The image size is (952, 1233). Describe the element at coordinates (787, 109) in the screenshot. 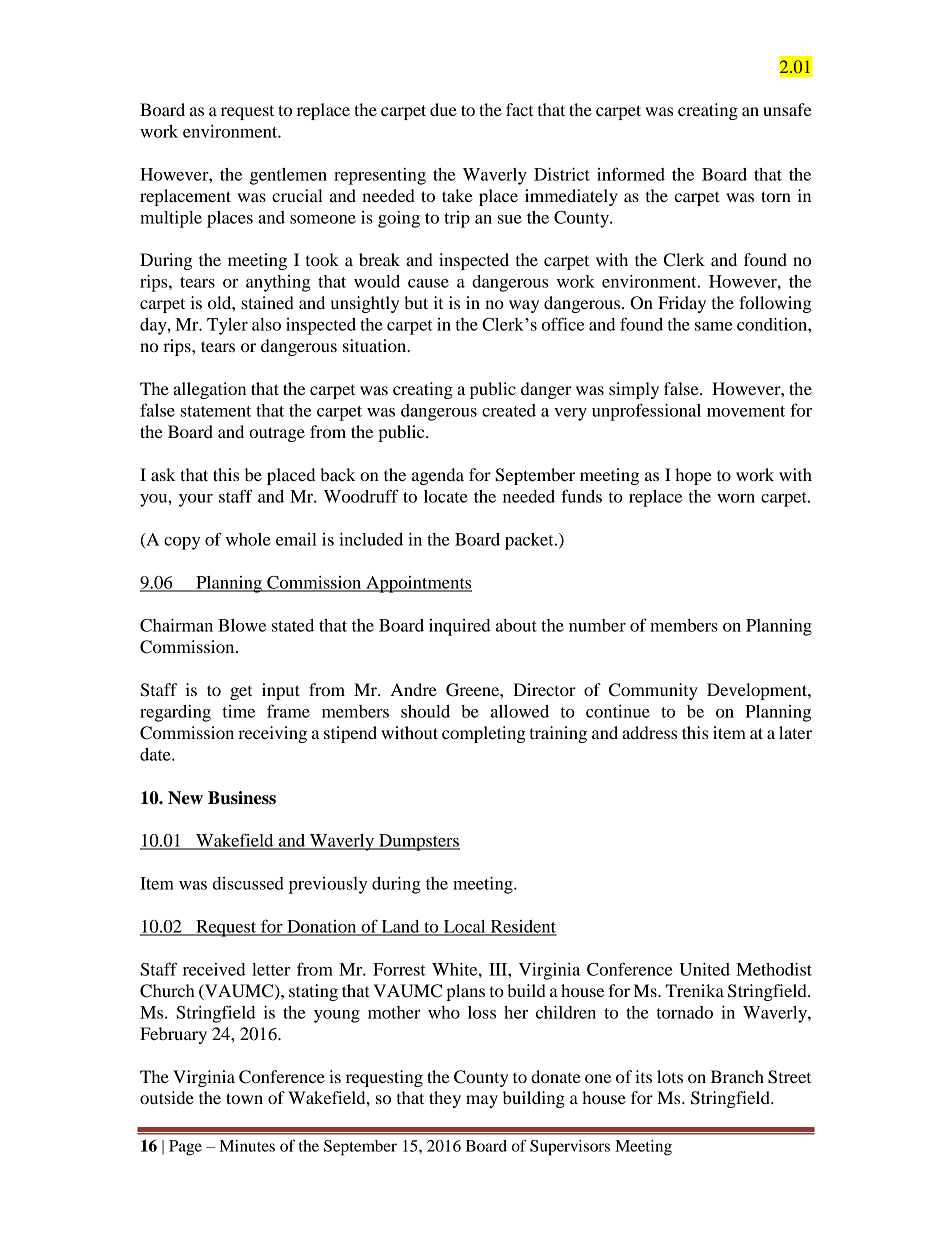

I see `unsafe` at that location.
